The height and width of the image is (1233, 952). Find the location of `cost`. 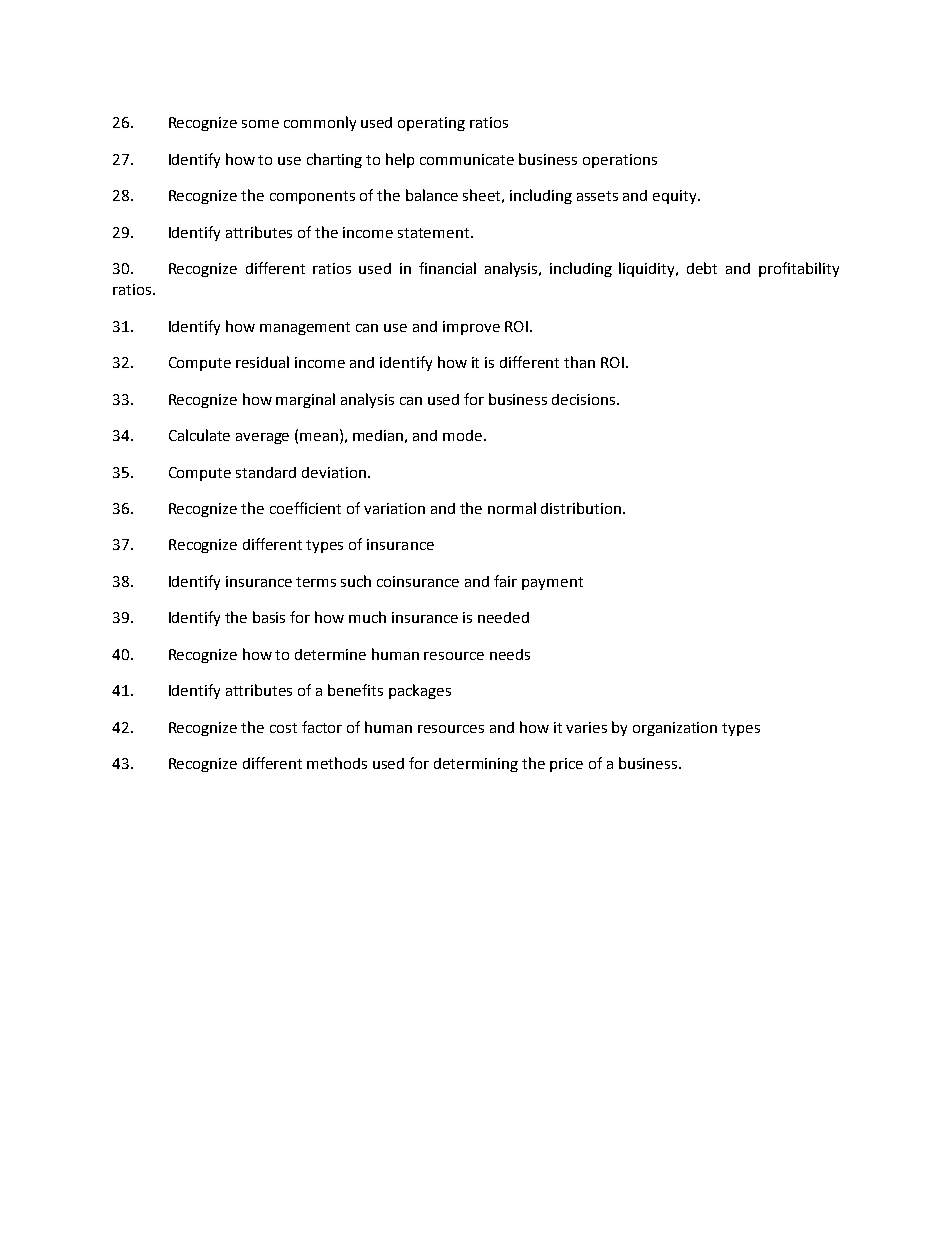

cost is located at coordinates (283, 728).
